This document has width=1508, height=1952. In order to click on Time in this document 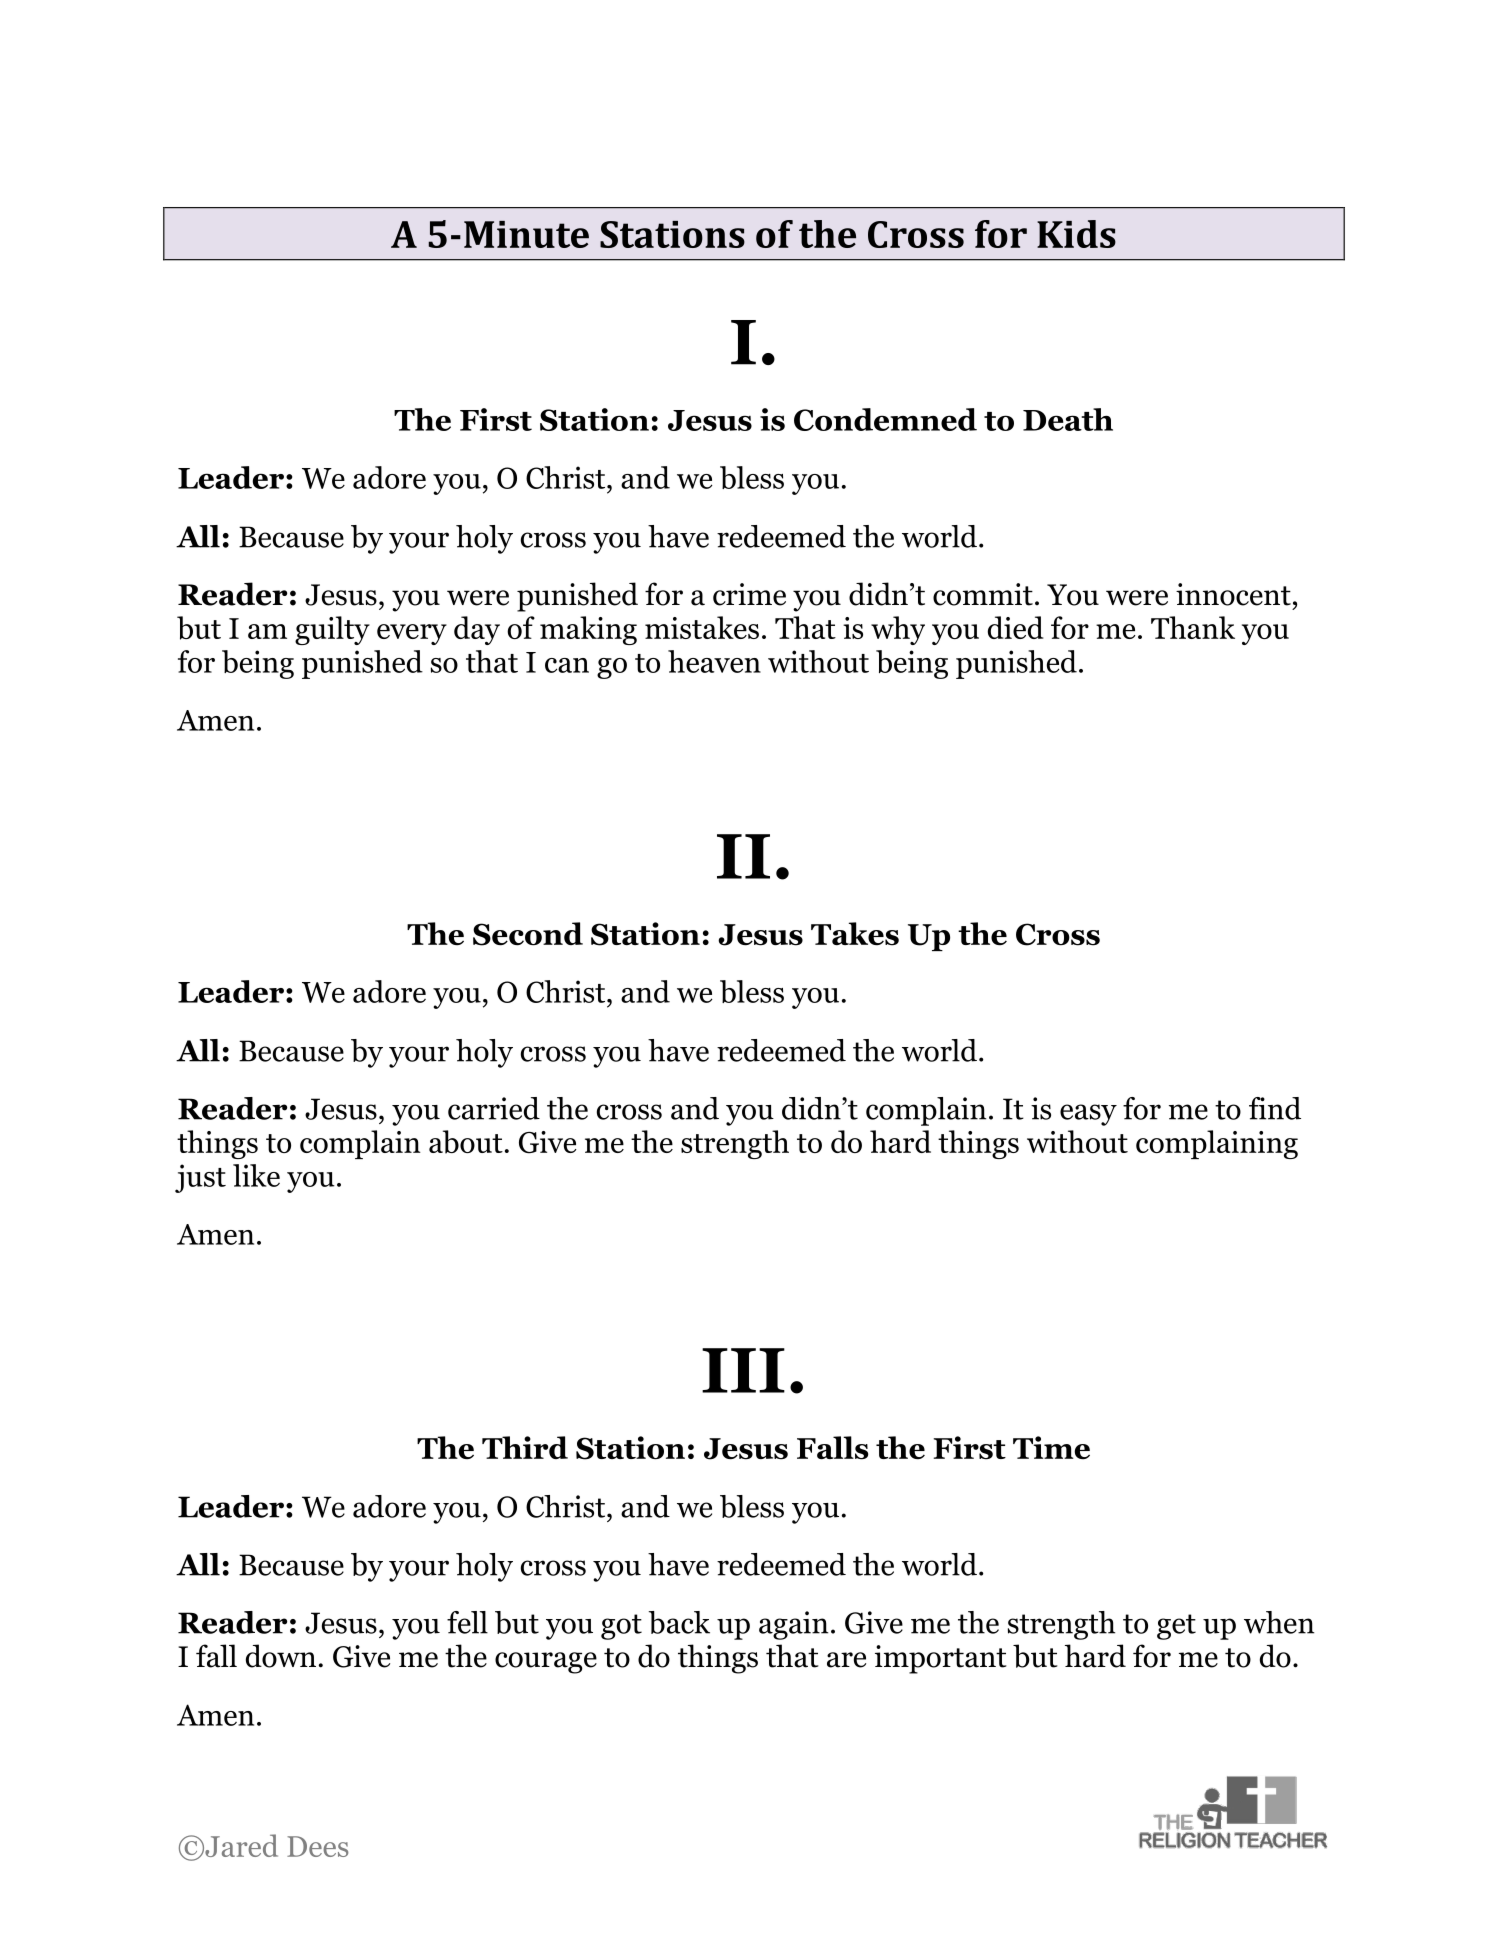, I will do `click(1051, 1448)`.
